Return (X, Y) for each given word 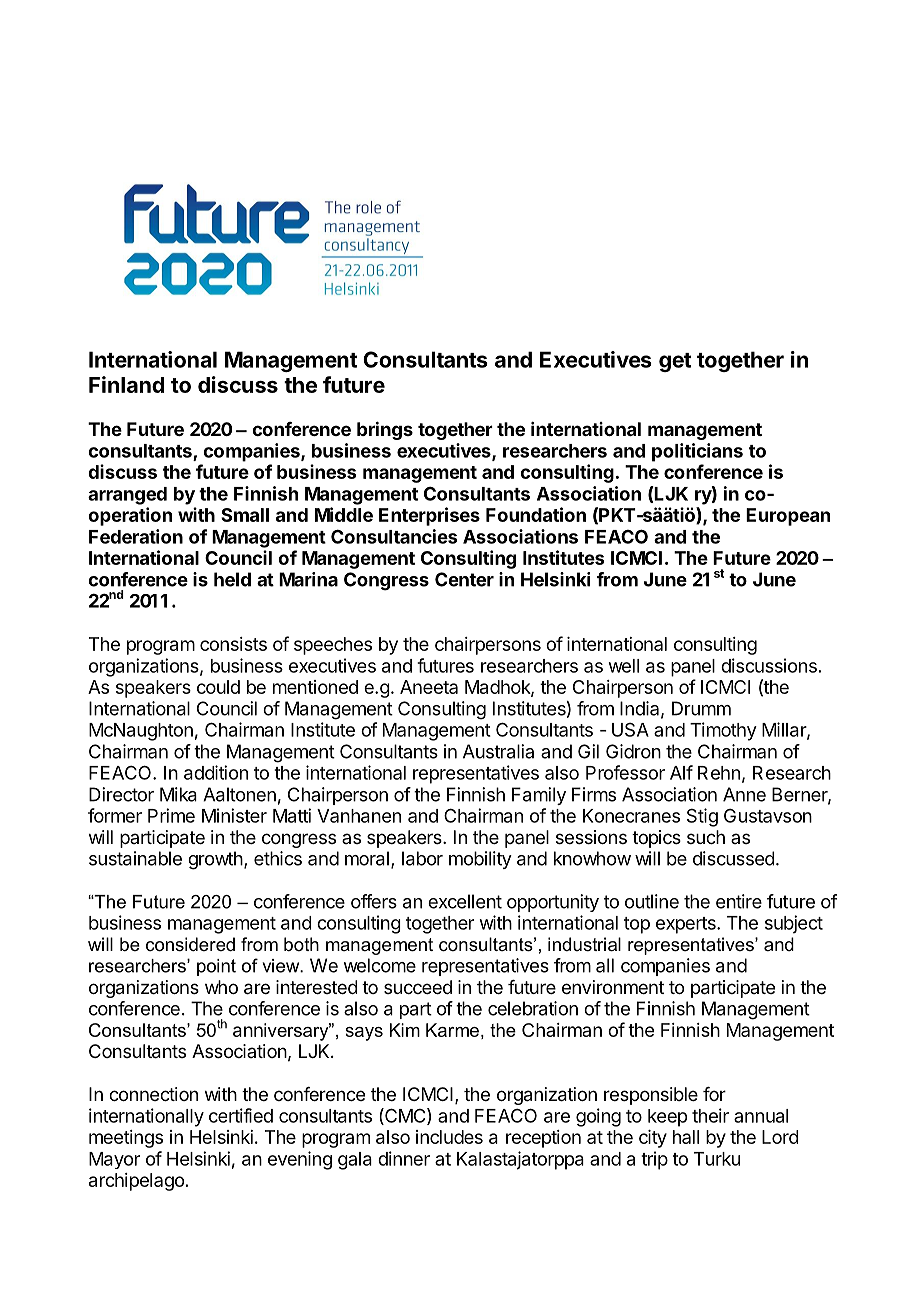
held (232, 579)
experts (687, 925)
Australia (498, 751)
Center (464, 579)
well (624, 666)
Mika (178, 794)
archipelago (136, 1182)
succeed (418, 987)
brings (385, 430)
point (216, 967)
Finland (126, 384)
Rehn (719, 773)
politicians (697, 452)
